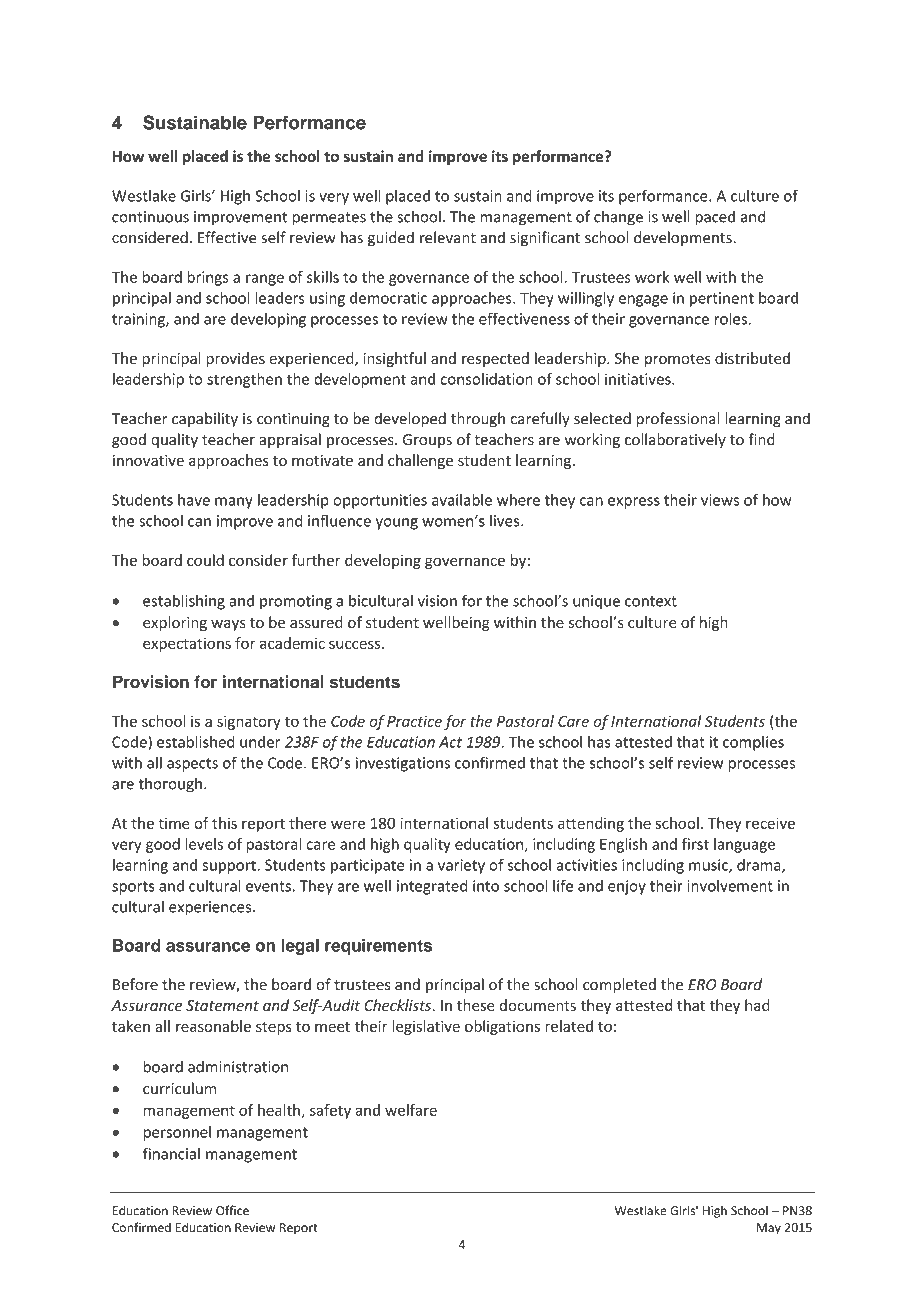 The width and height of the image is (924, 1308). What do you see at coordinates (432, 887) in the image?
I see `integrated` at bounding box center [432, 887].
